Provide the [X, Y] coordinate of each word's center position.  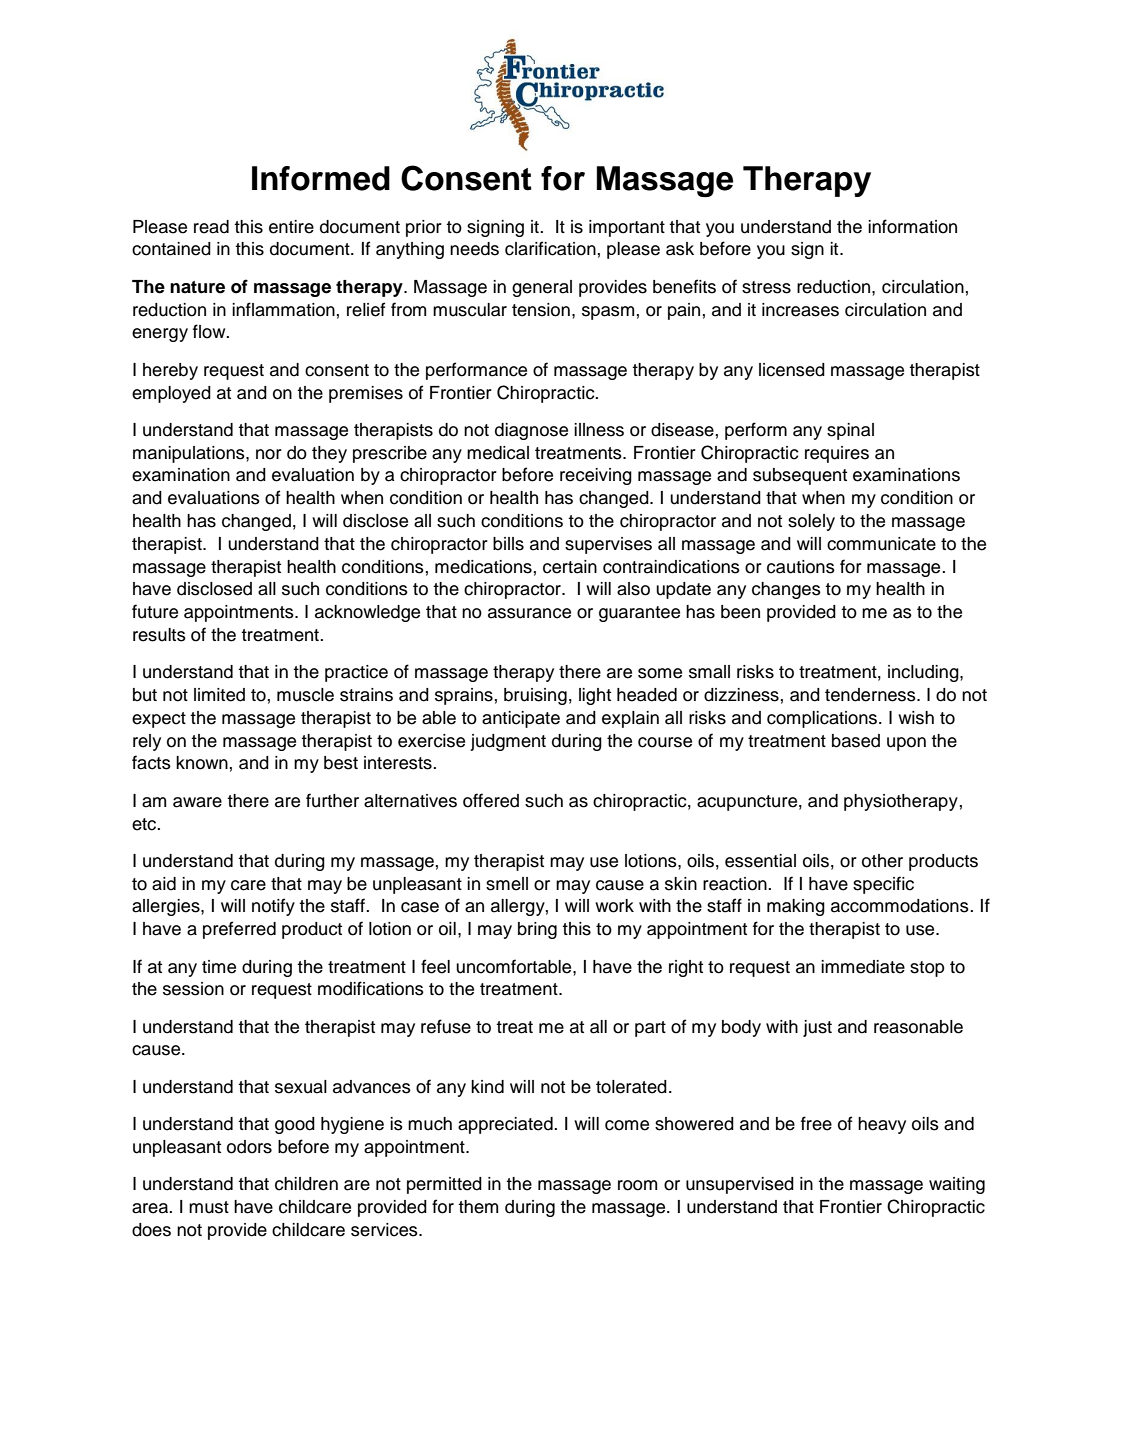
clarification [550, 248]
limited [219, 695]
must [209, 1207]
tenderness [871, 695]
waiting [957, 1185]
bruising [535, 696]
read [211, 227]
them [478, 1207]
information [912, 226]
